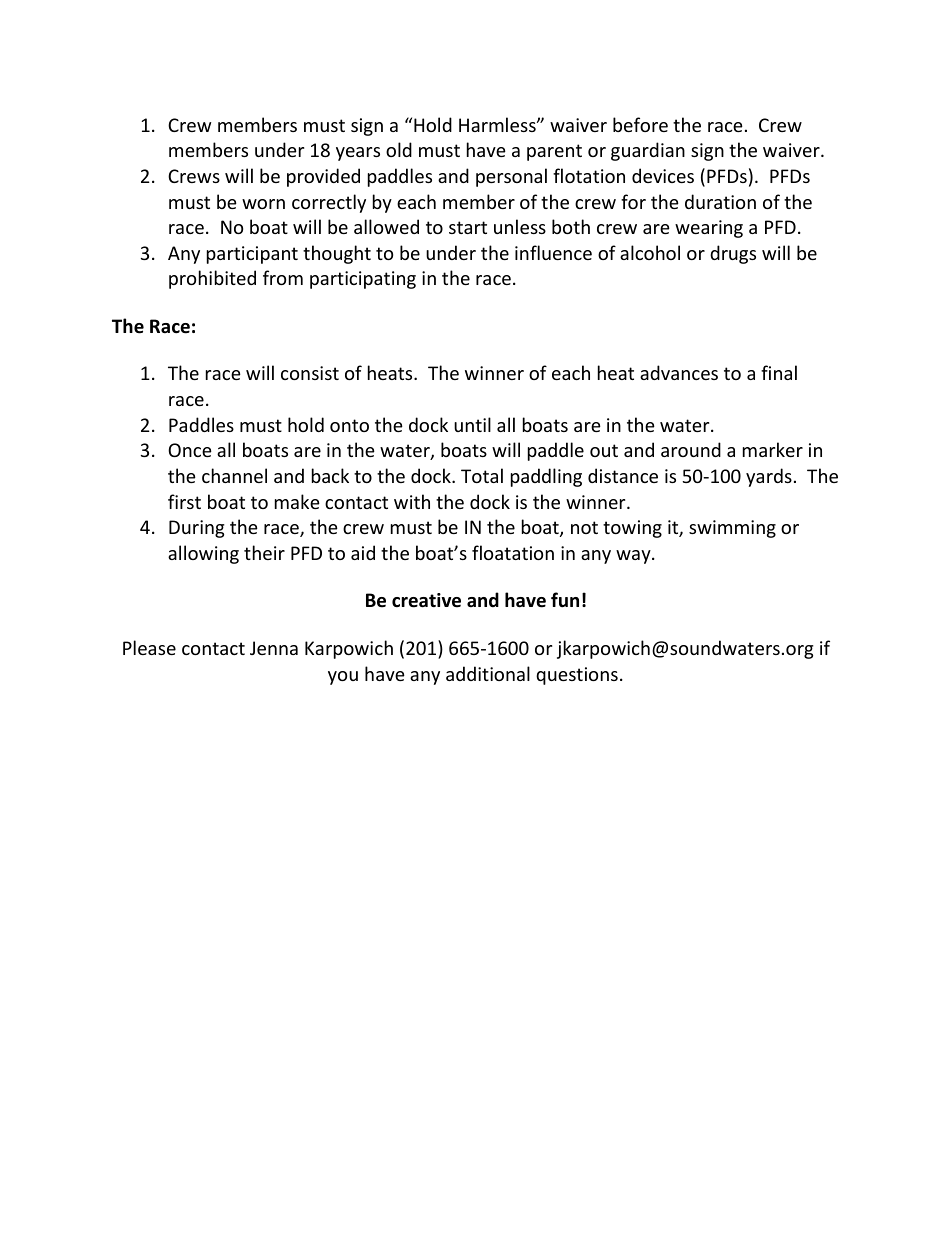 This image has height=1233, width=952. I want to click on until, so click(472, 424).
